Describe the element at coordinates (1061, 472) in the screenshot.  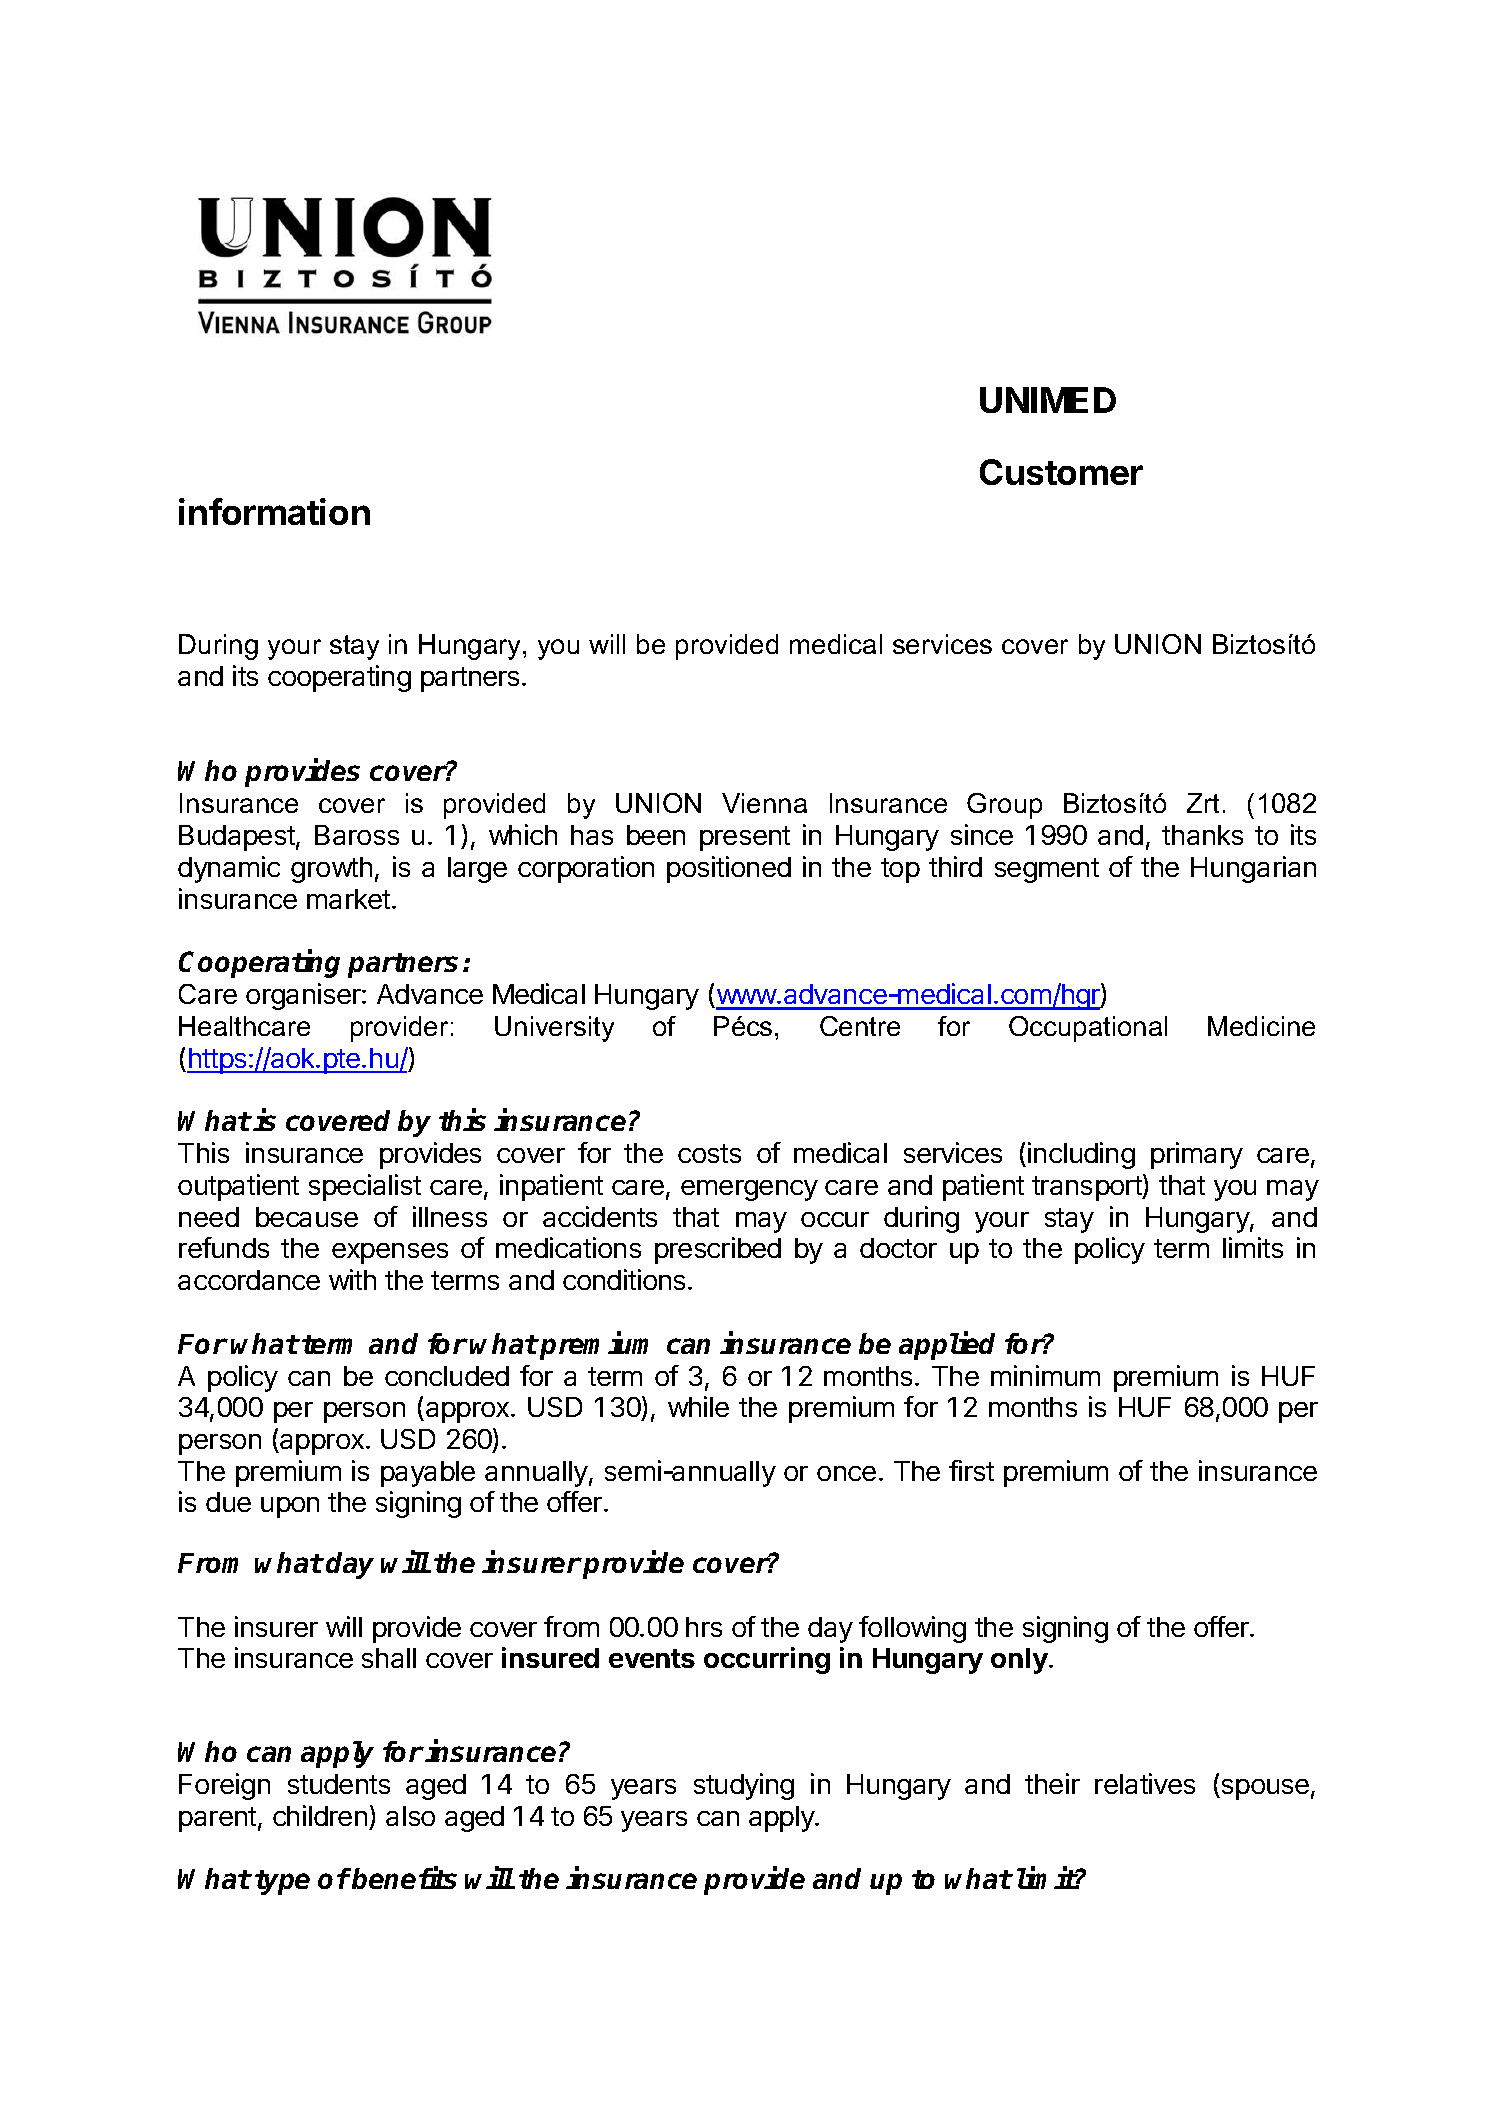
I see `Customer` at that location.
